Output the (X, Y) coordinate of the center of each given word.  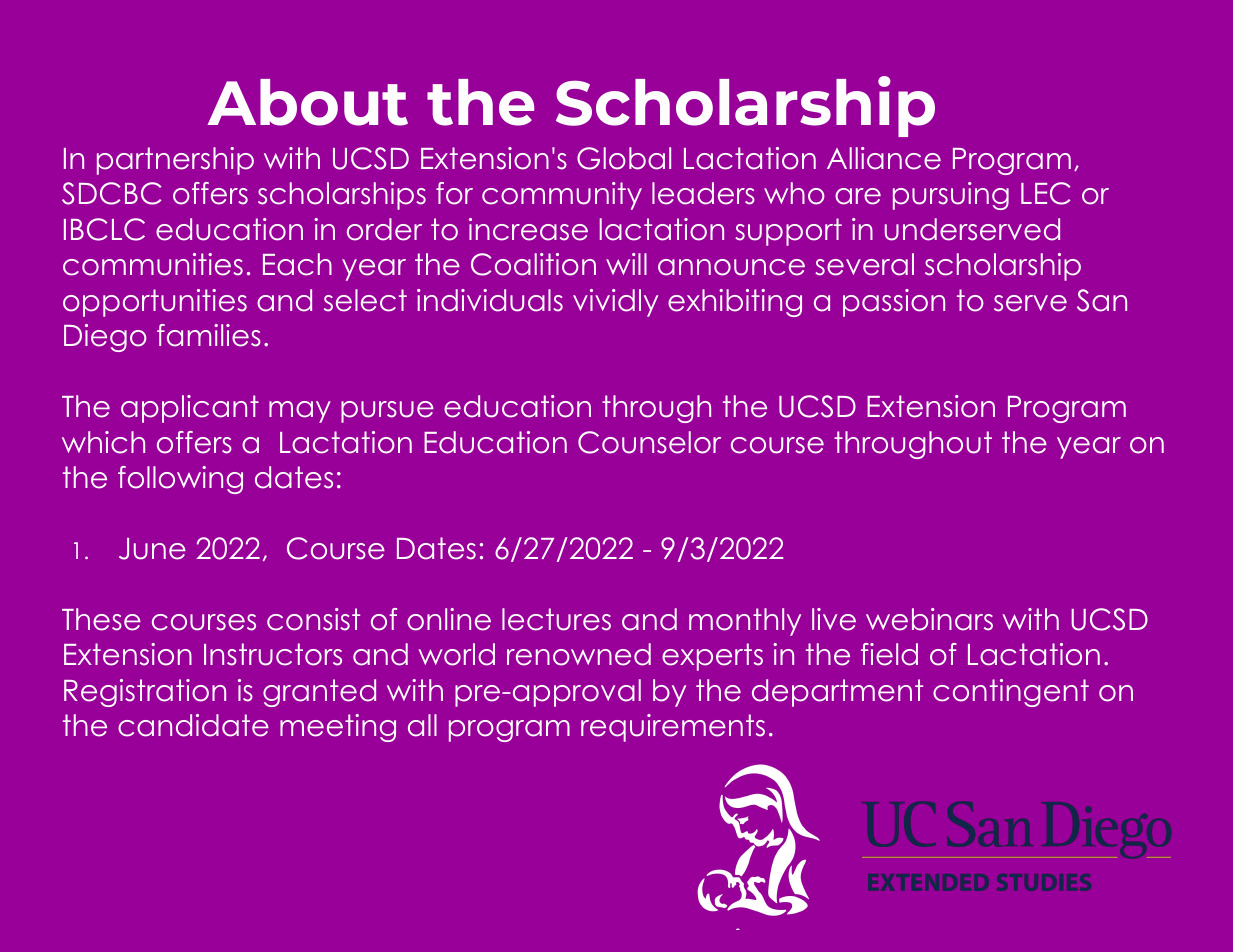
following (180, 480)
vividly (615, 303)
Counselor (649, 442)
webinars (929, 619)
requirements (673, 728)
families (209, 335)
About (307, 102)
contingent (1011, 693)
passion (894, 303)
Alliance (884, 158)
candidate (193, 725)
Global (624, 158)
